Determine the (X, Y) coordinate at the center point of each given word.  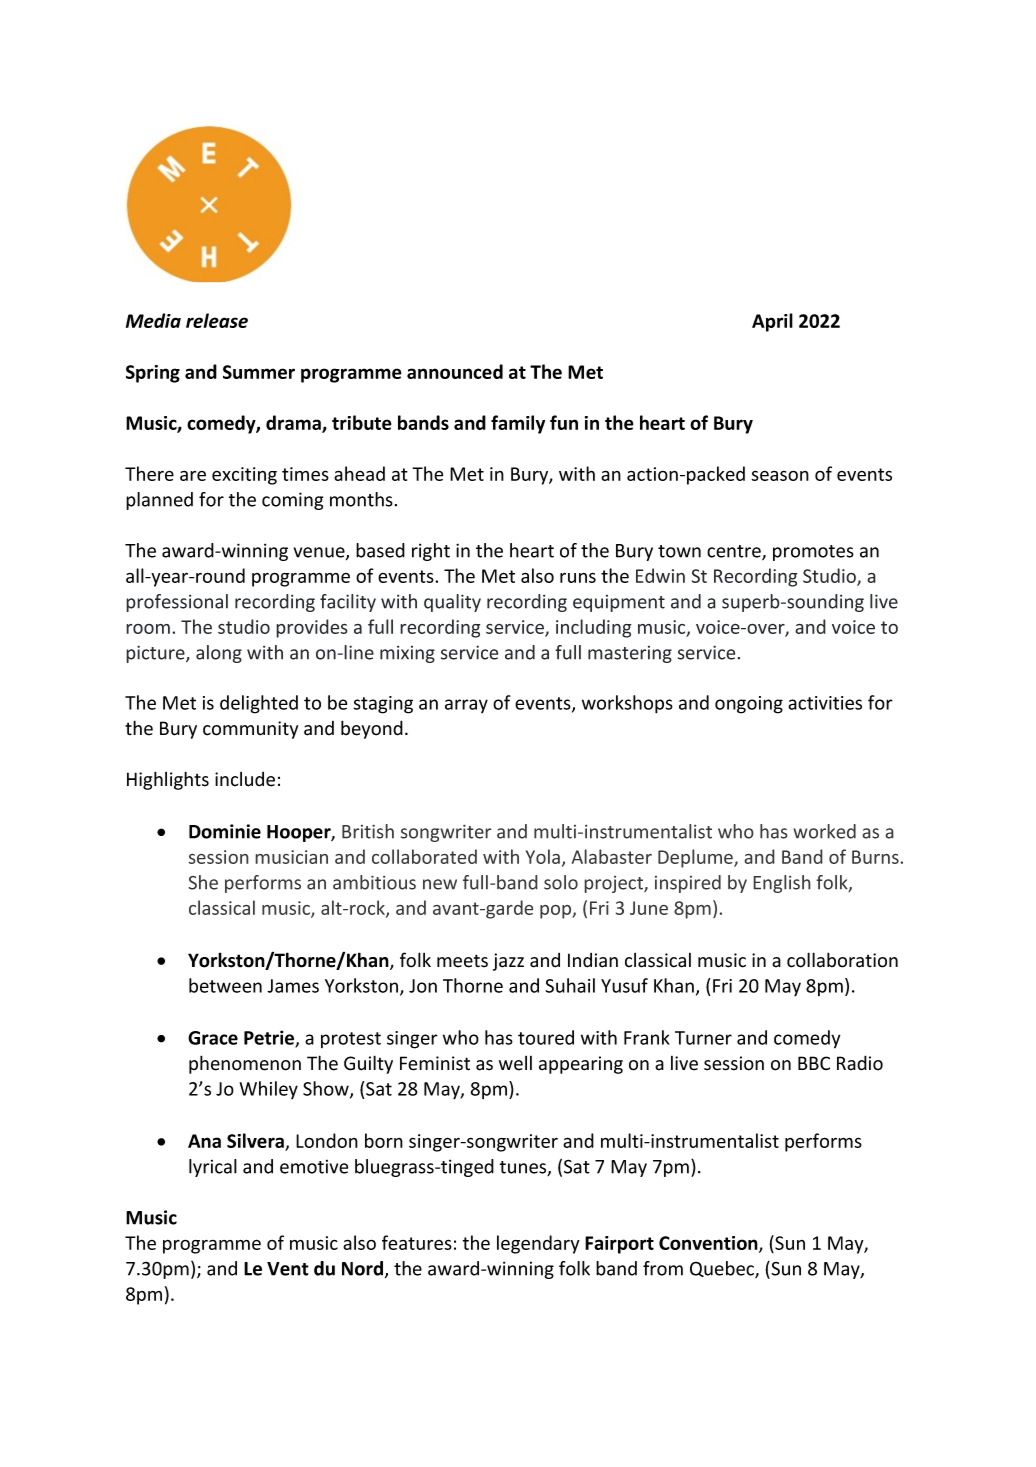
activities (825, 703)
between (225, 985)
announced (455, 371)
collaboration (842, 960)
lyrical (213, 1168)
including (593, 628)
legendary (538, 1244)
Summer (259, 372)
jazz (508, 962)
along (219, 654)
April (772, 322)
